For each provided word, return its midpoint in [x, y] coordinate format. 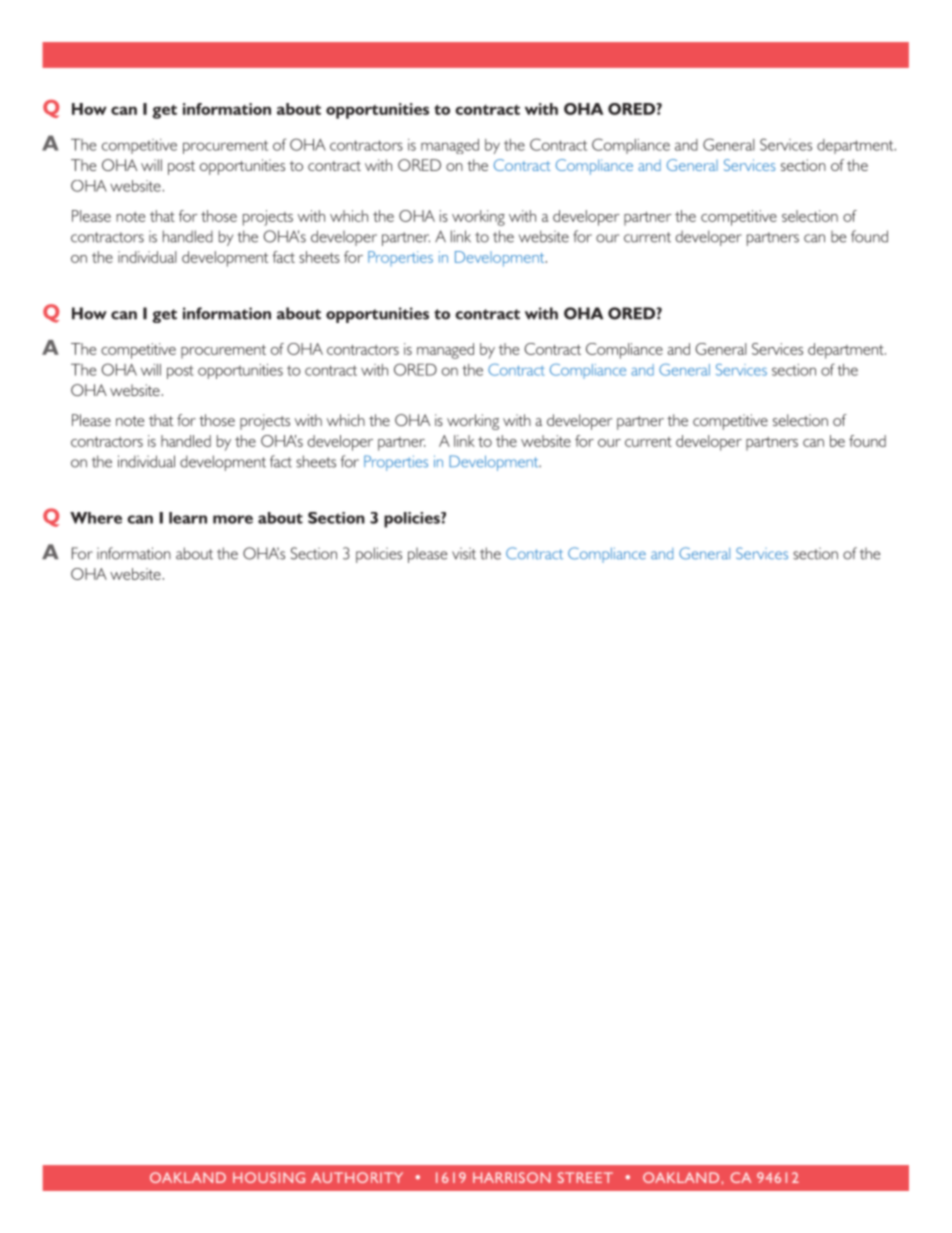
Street [585, 1177]
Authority [357, 1177]
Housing [269, 1177]
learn [188, 518]
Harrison [512, 1177]
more [233, 519]
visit [464, 554]
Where [96, 518]
